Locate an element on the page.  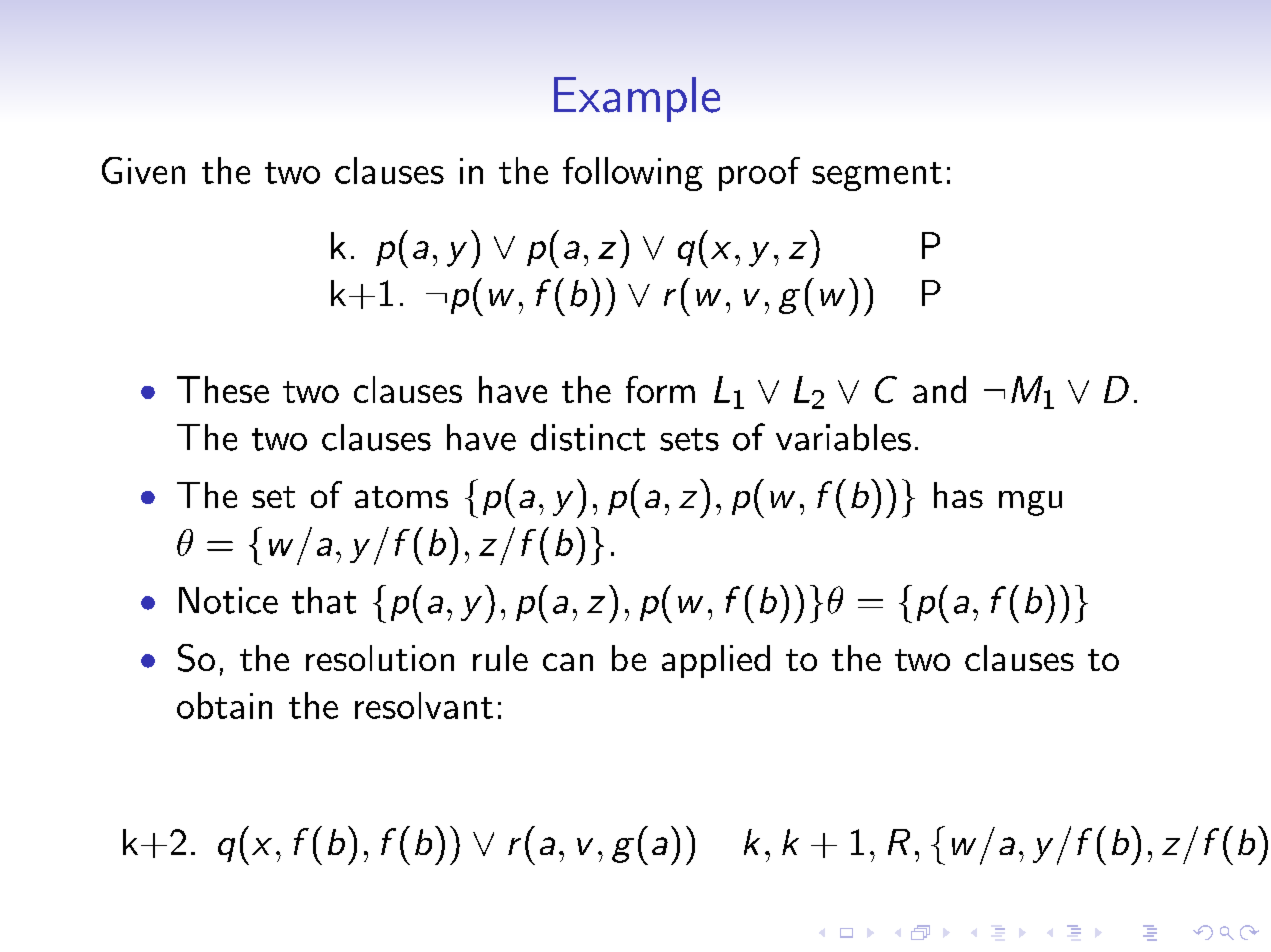
and is located at coordinates (939, 389).
